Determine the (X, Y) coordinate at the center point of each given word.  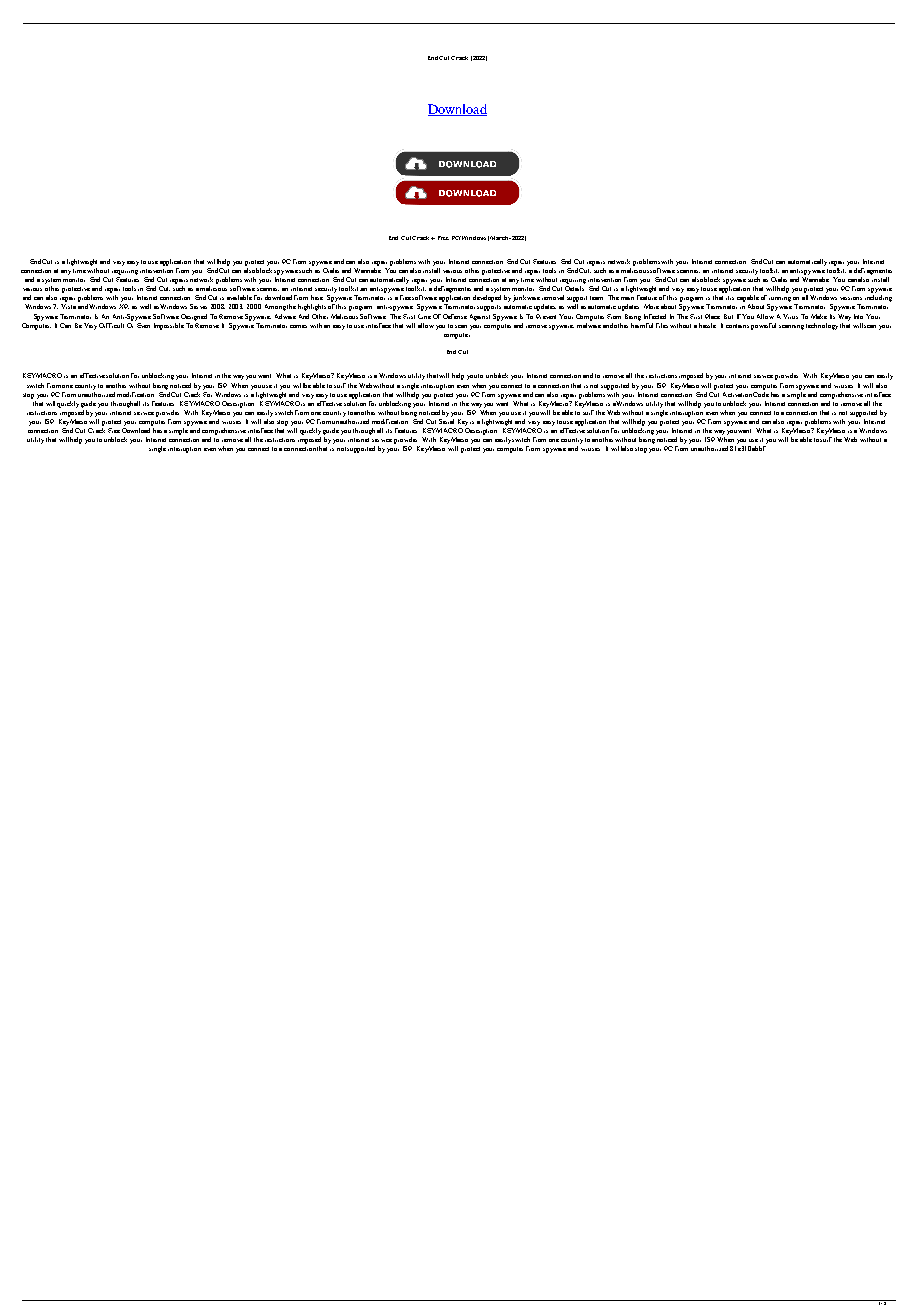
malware (589, 324)
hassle (707, 325)
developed (487, 298)
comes (298, 326)
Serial (446, 420)
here (317, 297)
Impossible (169, 326)
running (780, 299)
